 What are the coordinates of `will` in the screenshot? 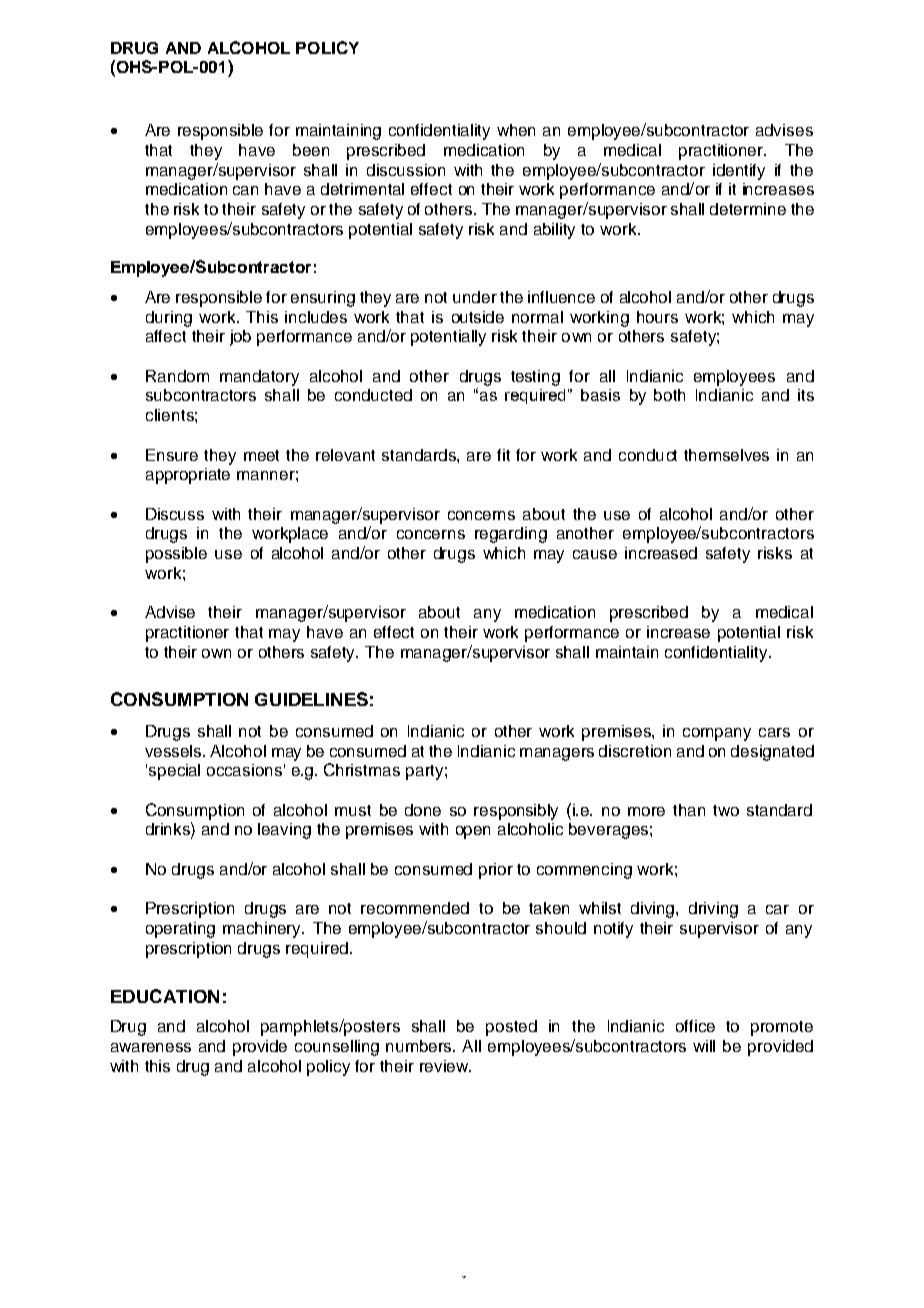 It's located at (704, 1046).
